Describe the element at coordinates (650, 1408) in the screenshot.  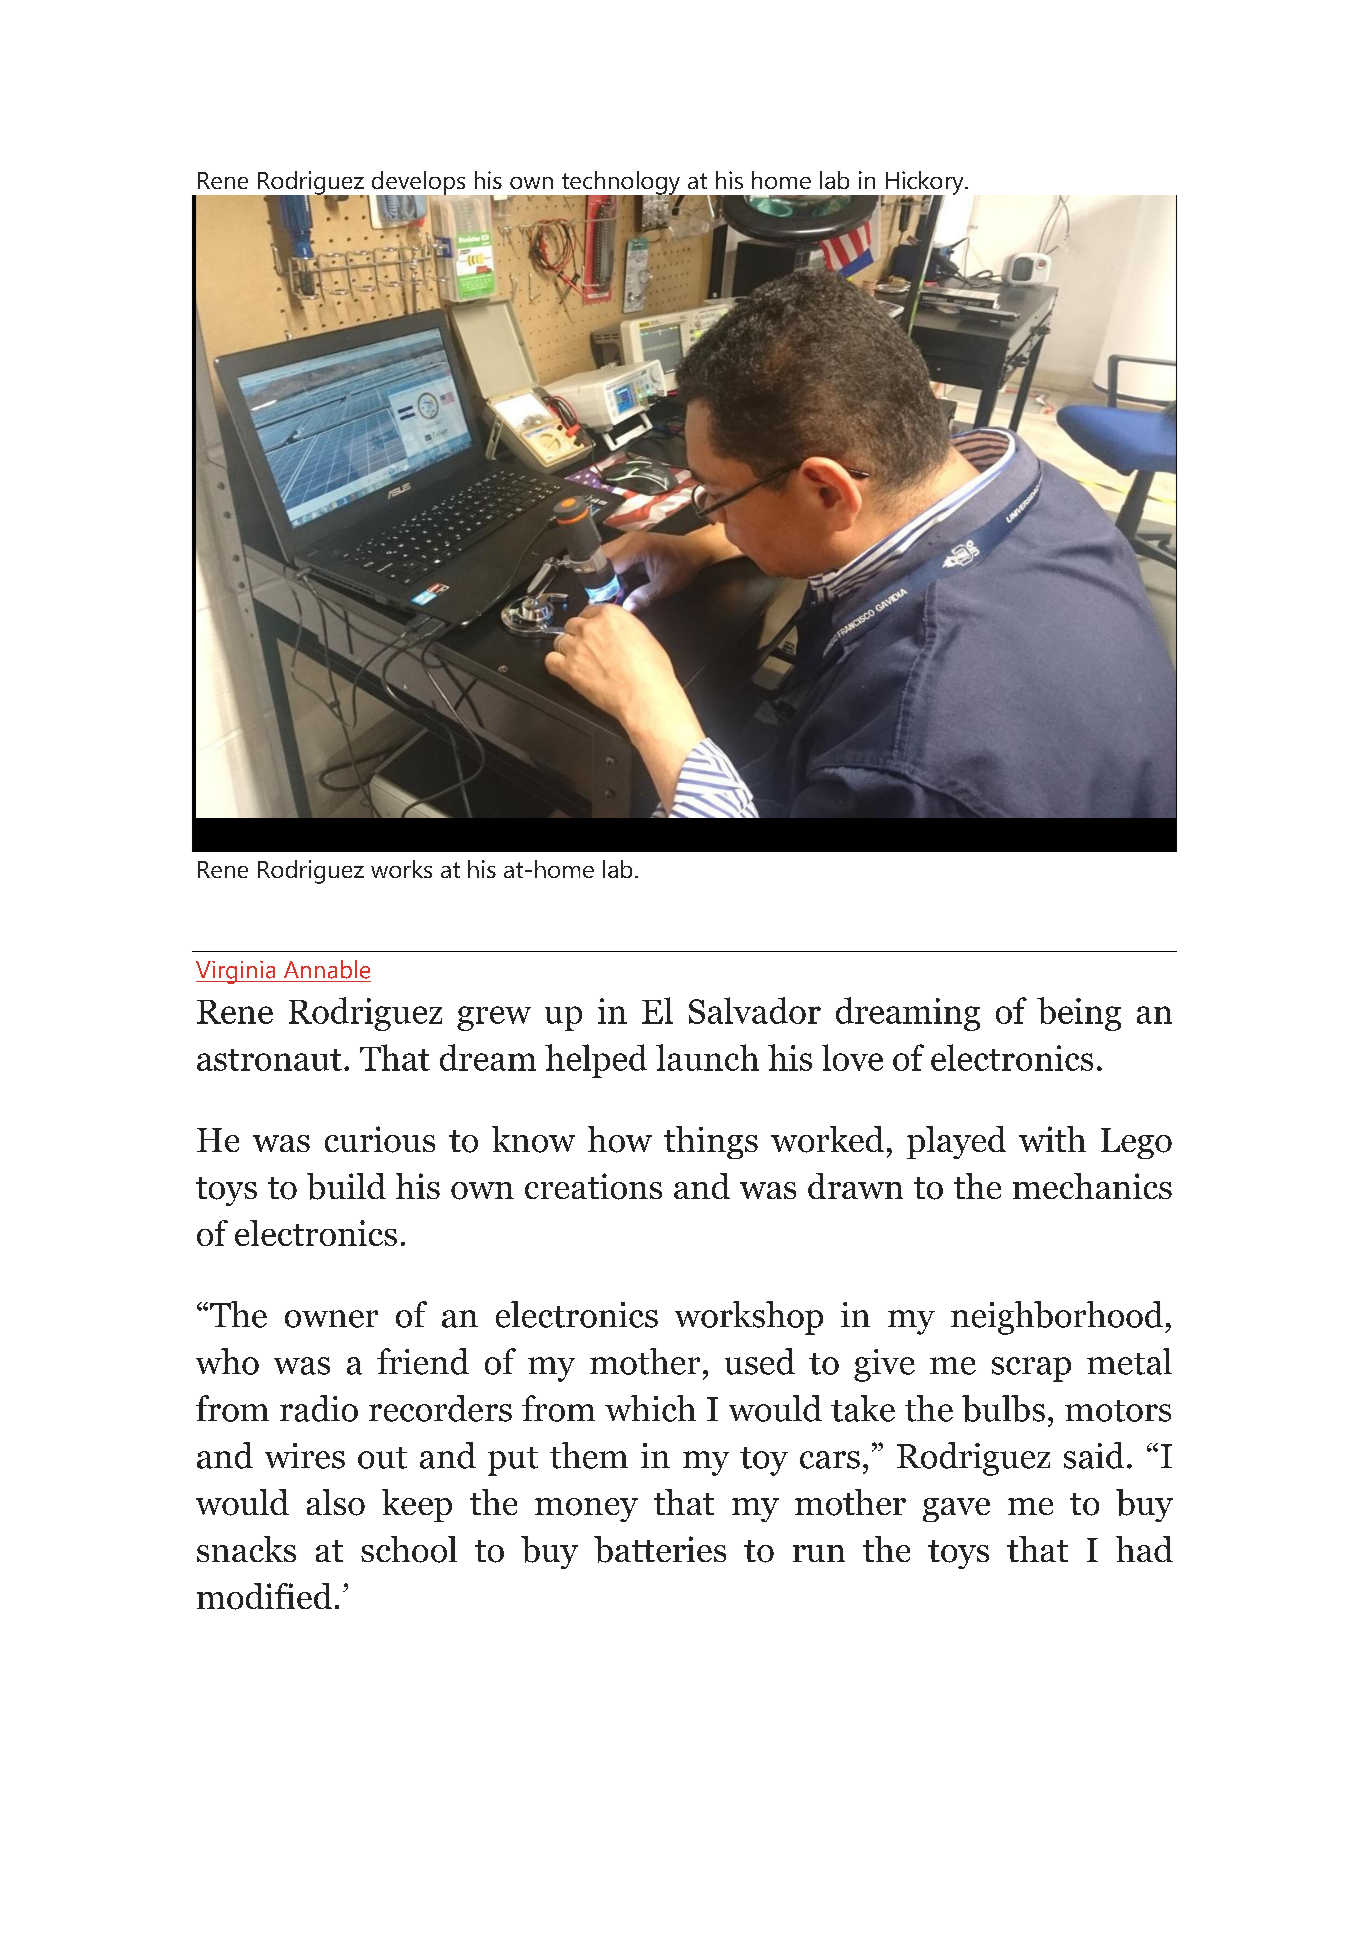
I see `which` at that location.
